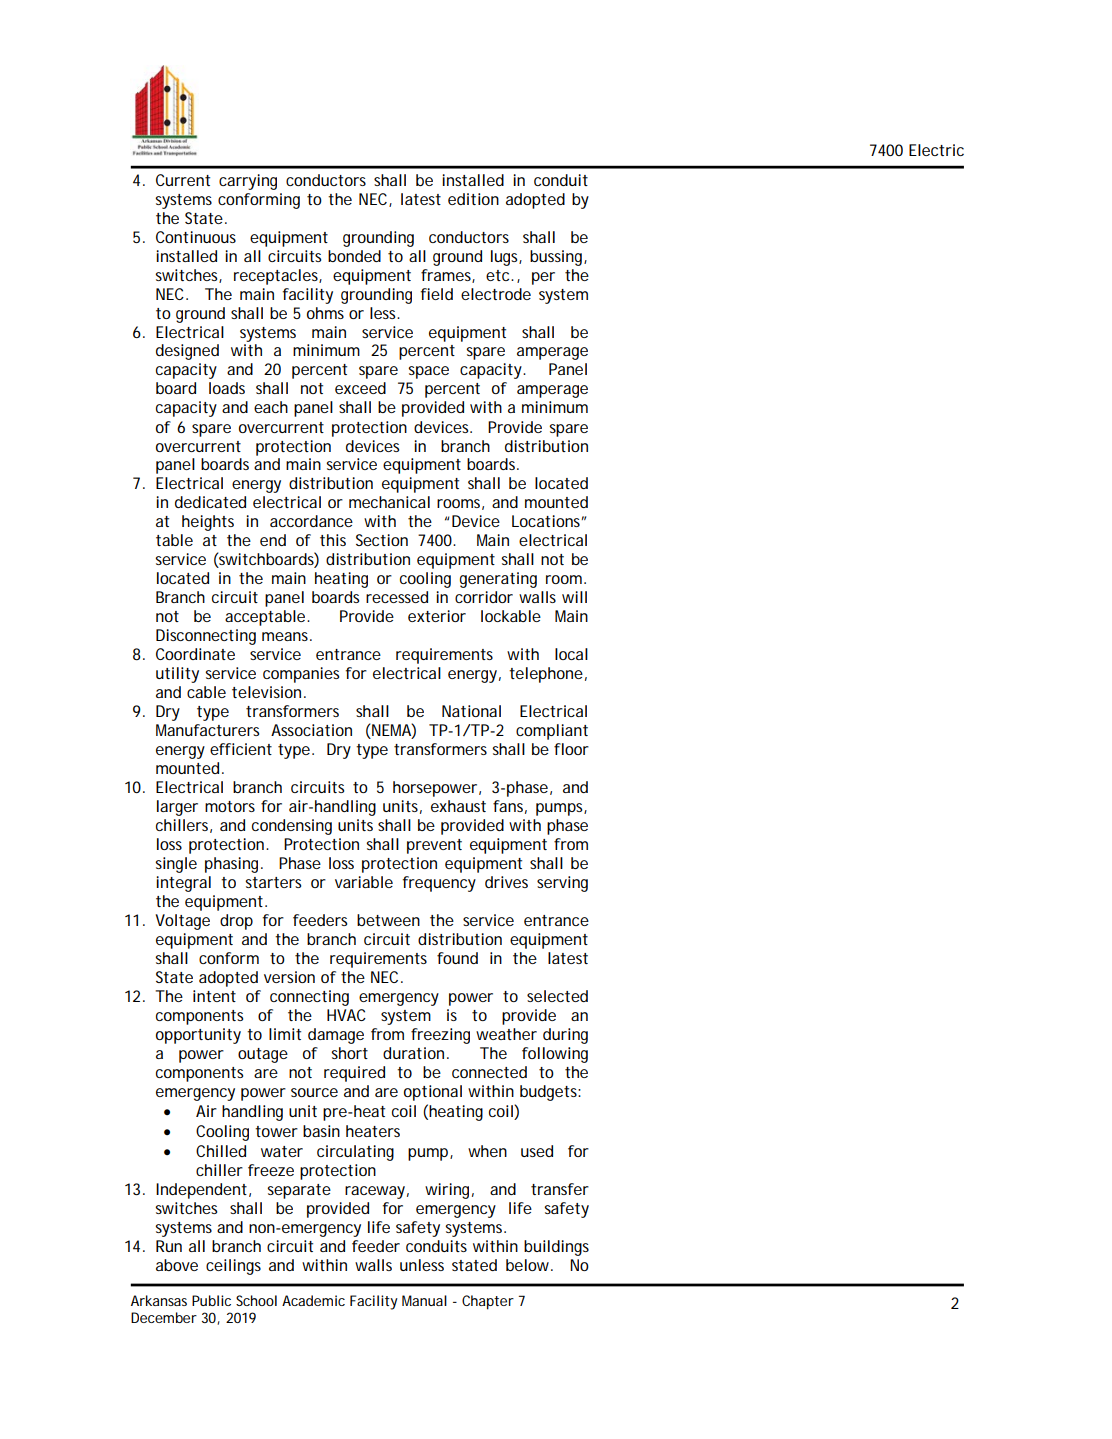  I want to click on Voltage, so click(182, 922).
